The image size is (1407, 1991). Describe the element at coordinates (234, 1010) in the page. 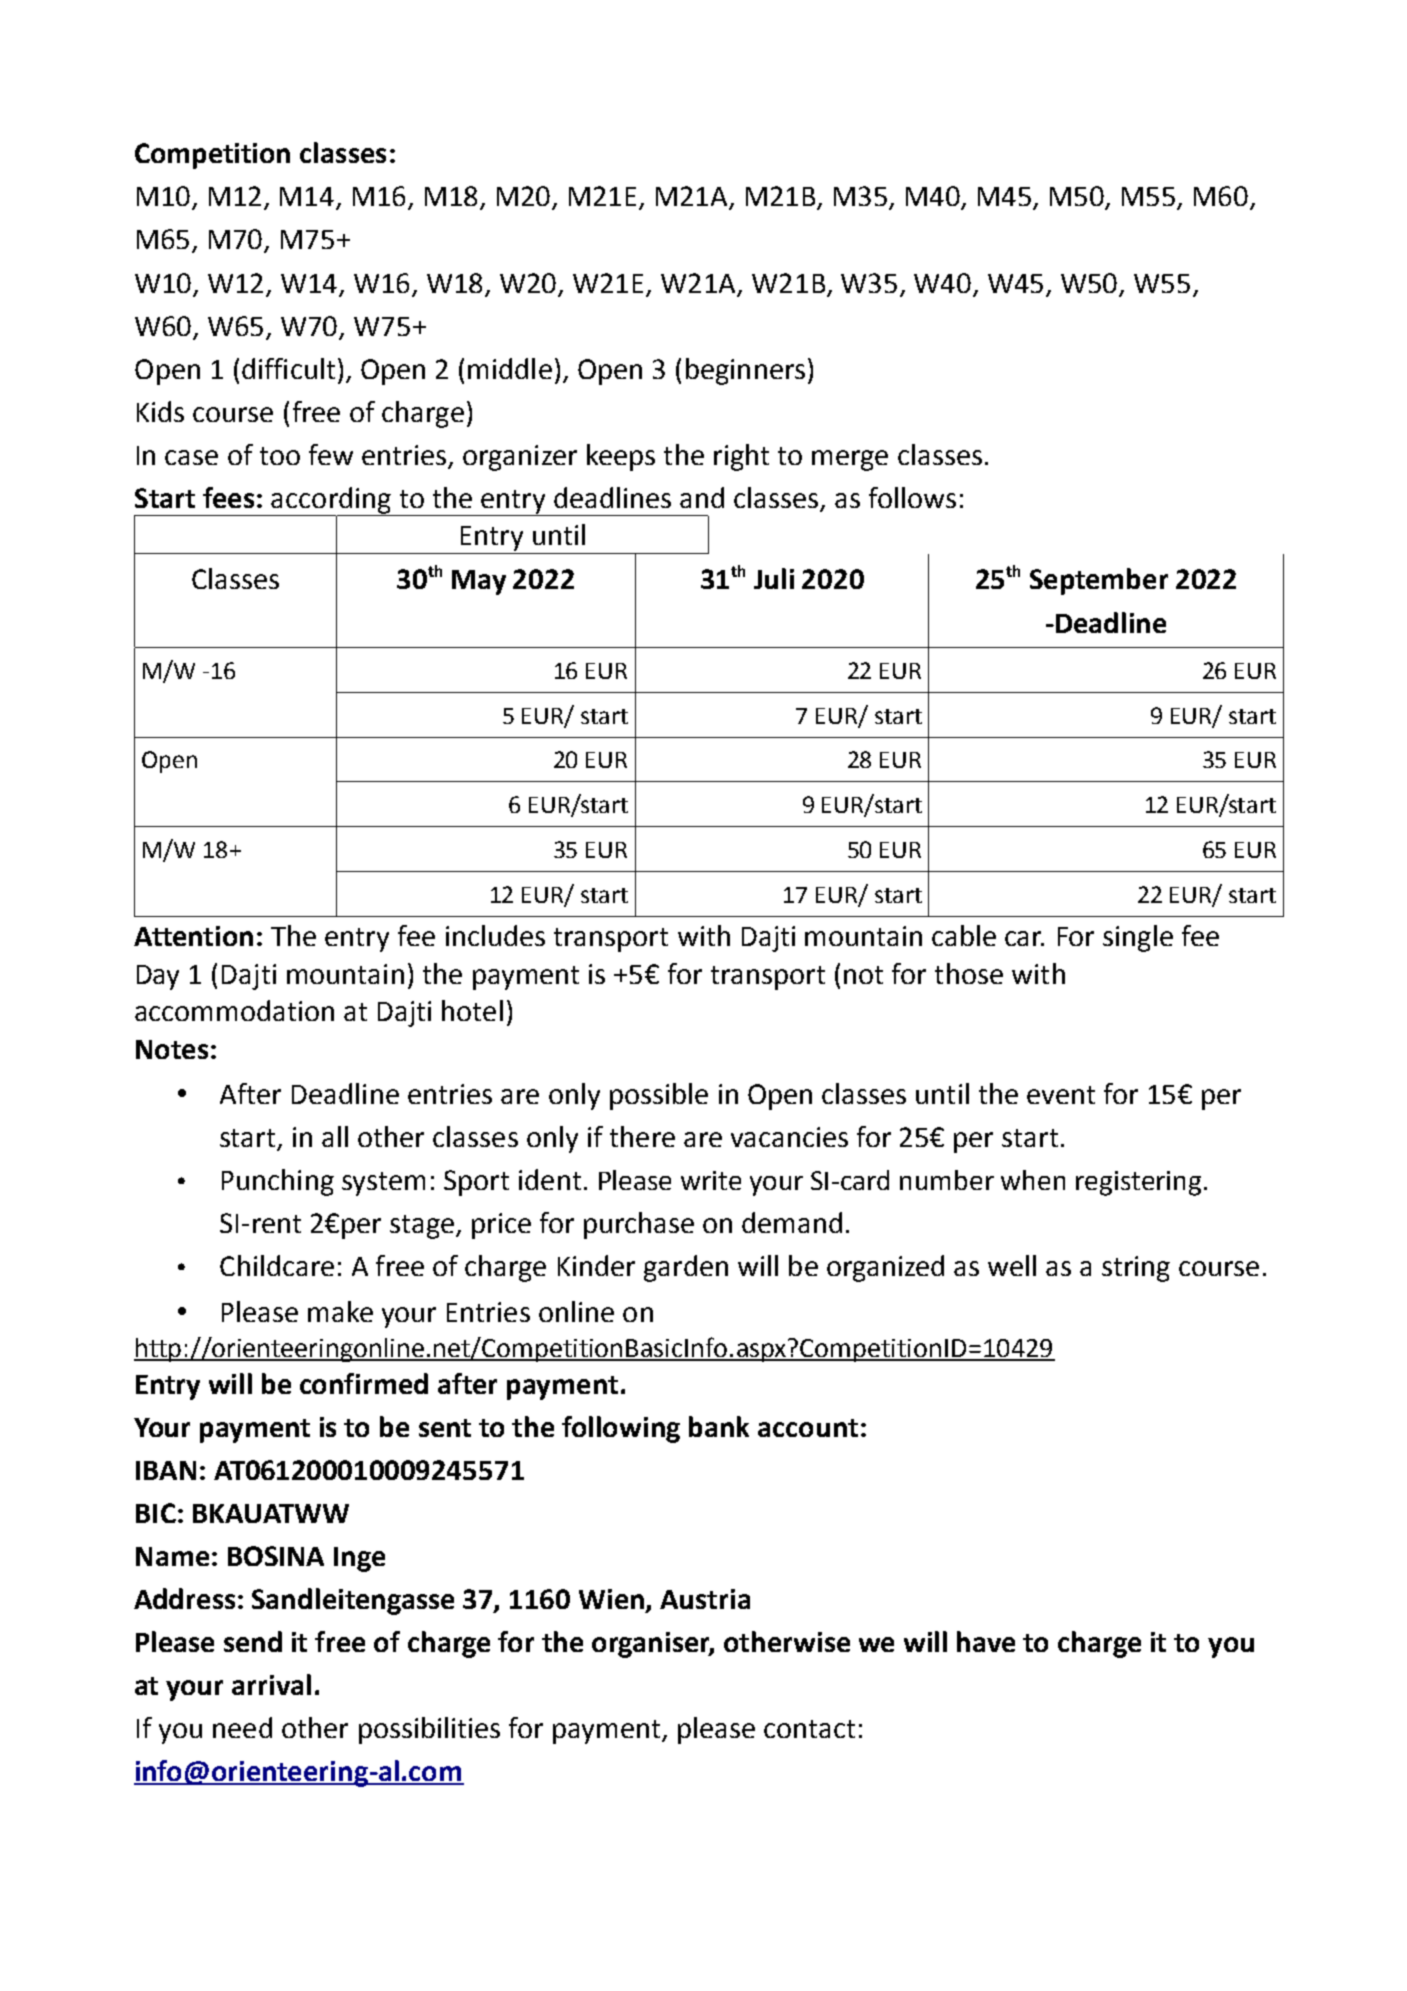

I see `accommodation` at that location.
